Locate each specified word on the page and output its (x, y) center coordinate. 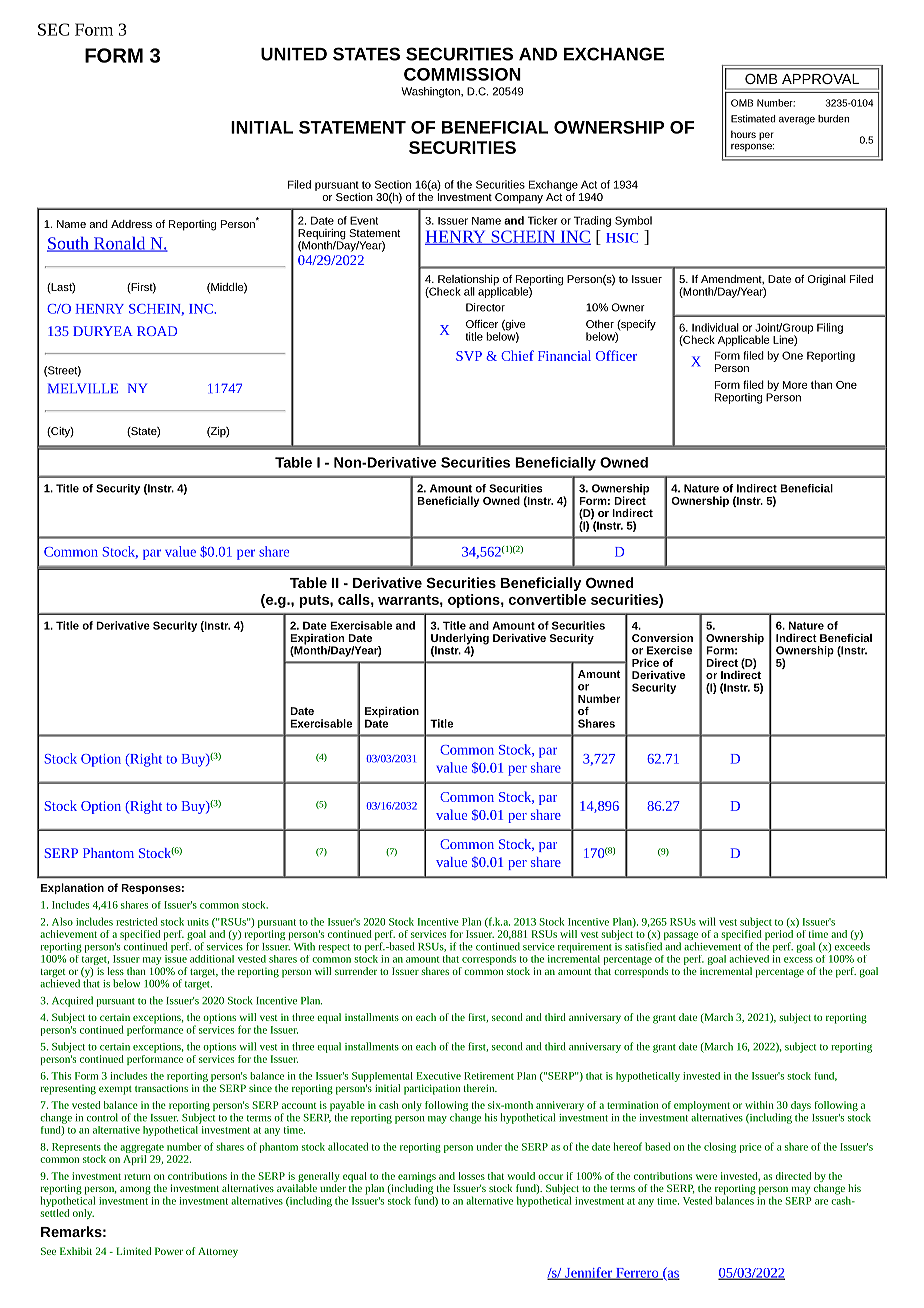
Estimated (753, 119)
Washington (432, 92)
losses (471, 1176)
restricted (137, 921)
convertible (547, 599)
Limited (133, 1251)
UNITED (294, 54)
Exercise (669, 650)
